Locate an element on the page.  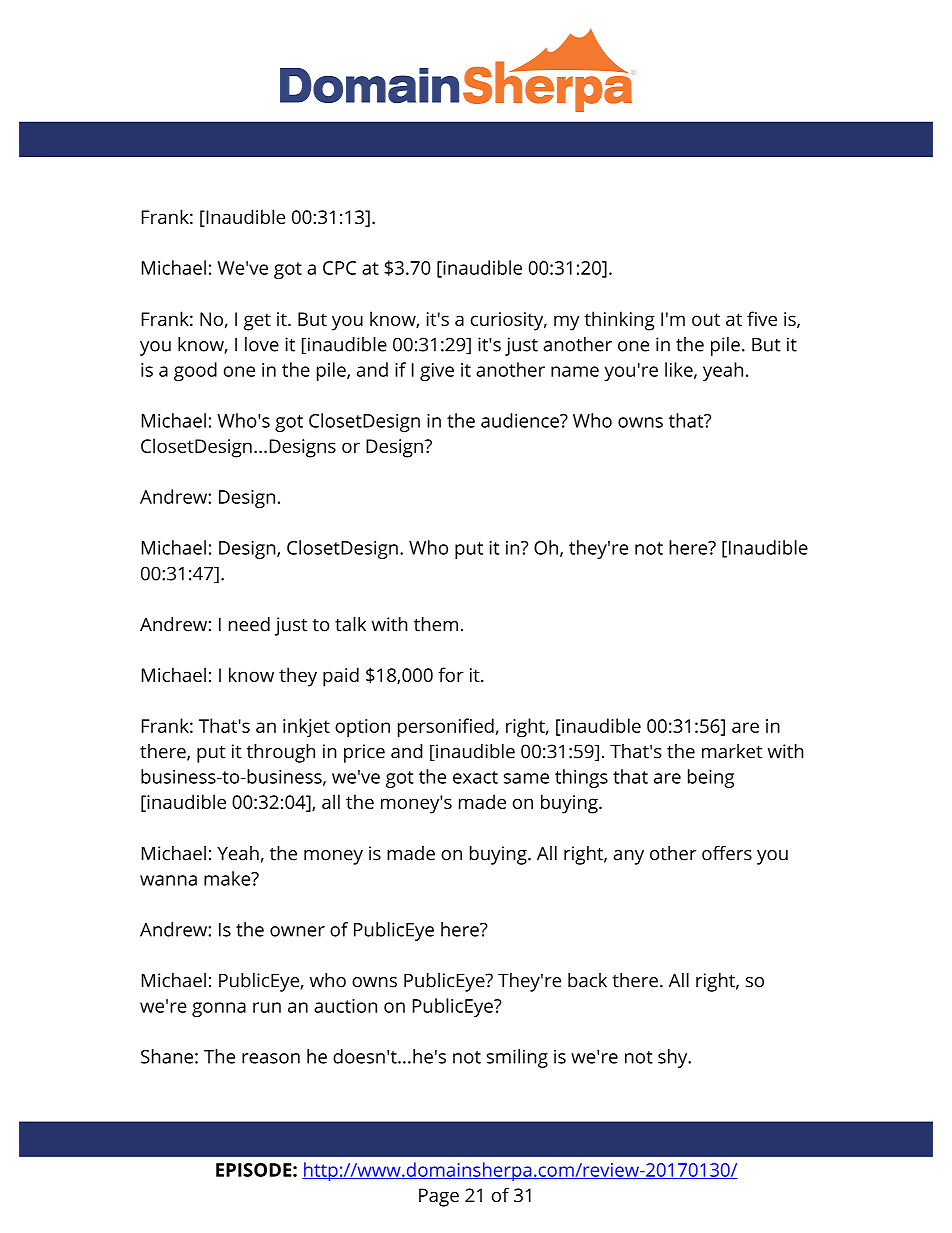
get is located at coordinates (257, 322).
